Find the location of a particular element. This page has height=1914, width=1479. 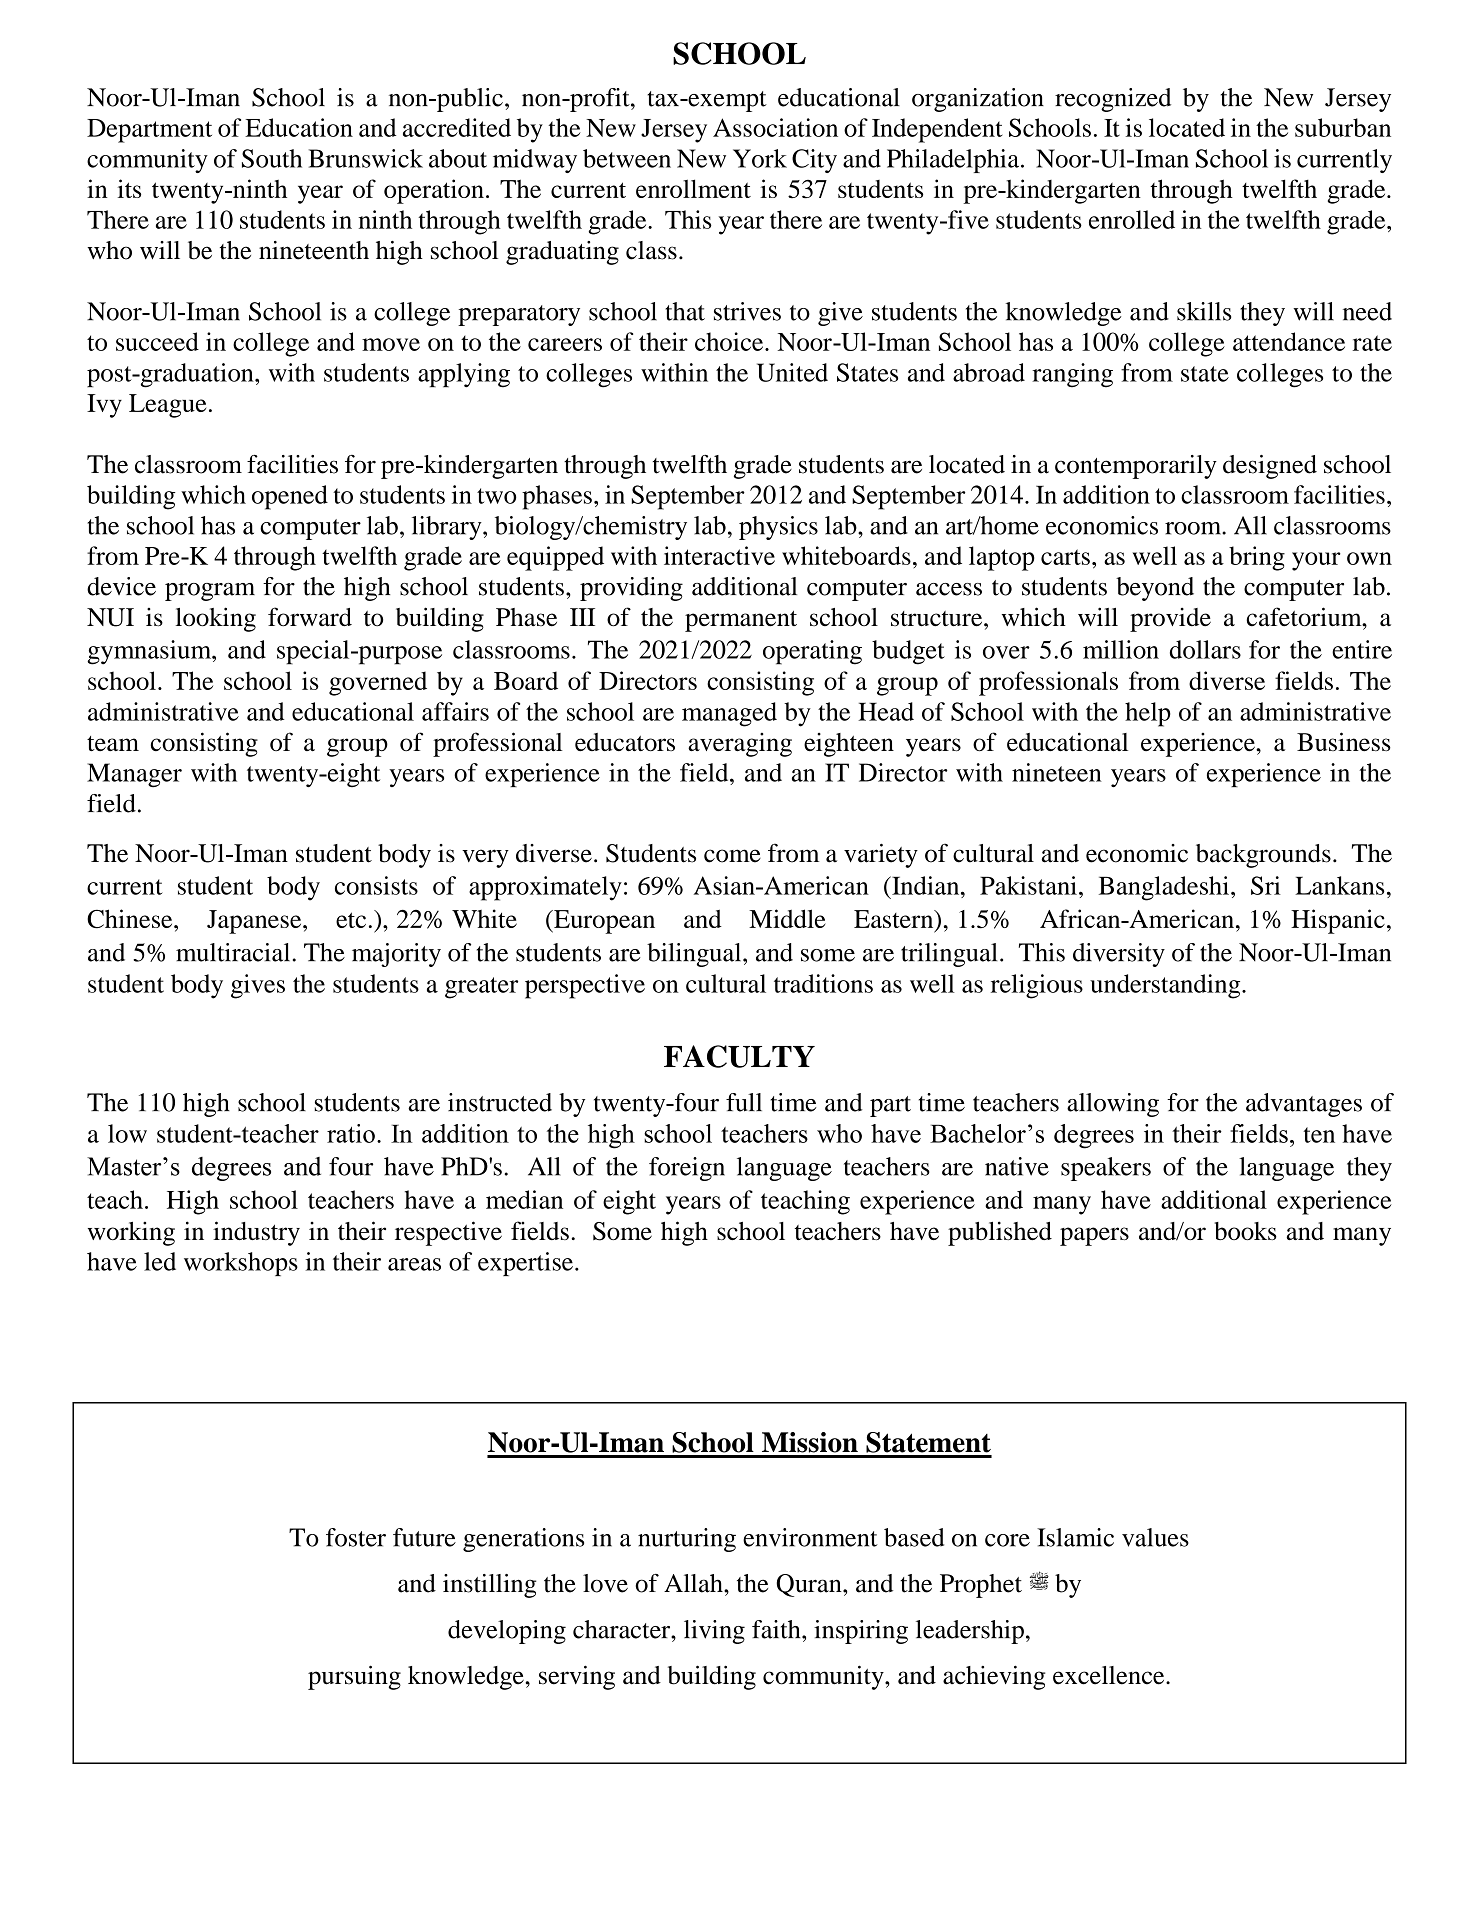

South is located at coordinates (272, 158).
